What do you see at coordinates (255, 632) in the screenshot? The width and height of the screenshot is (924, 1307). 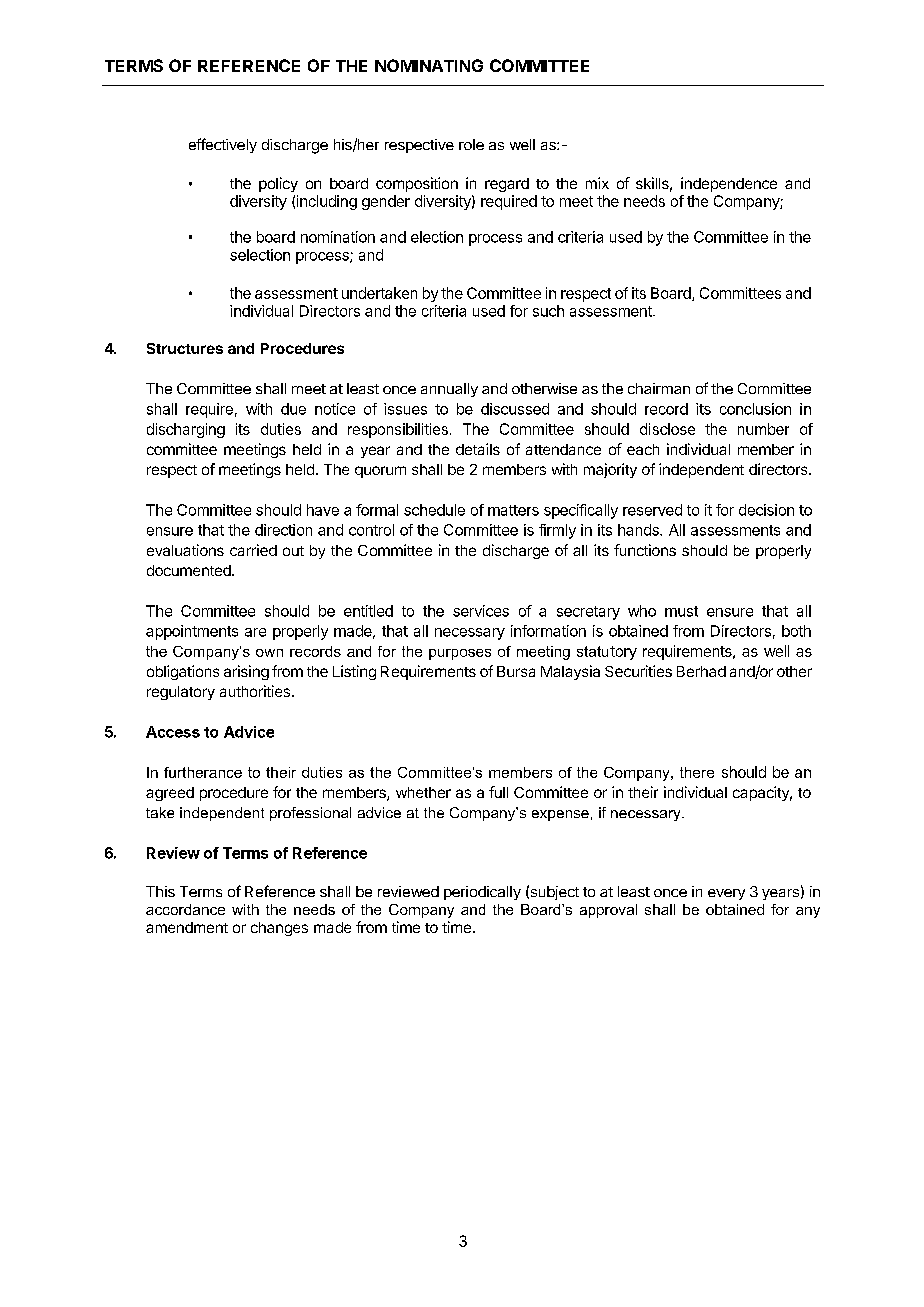 I see `are` at bounding box center [255, 632].
